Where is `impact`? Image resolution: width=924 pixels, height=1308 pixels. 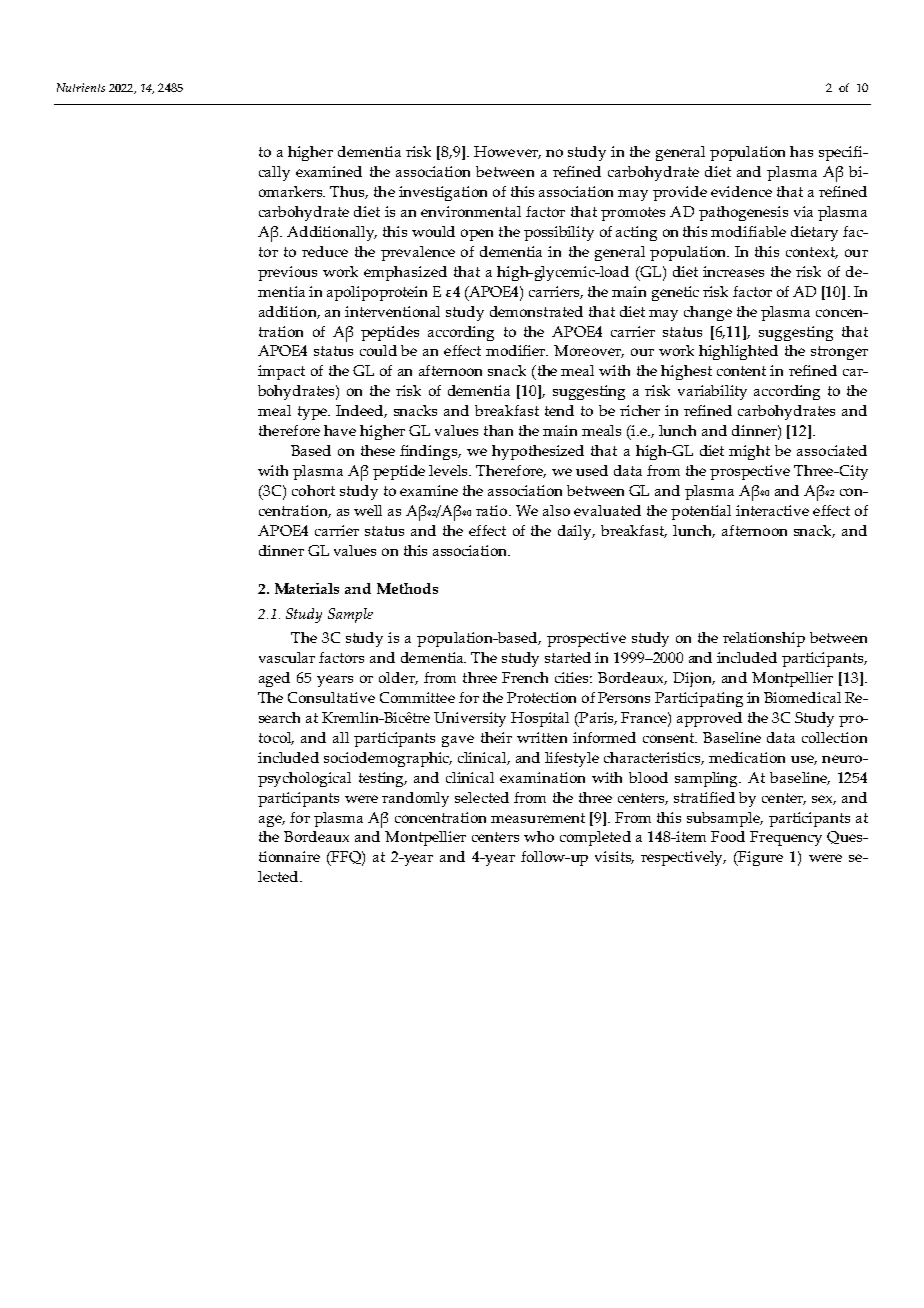
impact is located at coordinates (281, 372).
